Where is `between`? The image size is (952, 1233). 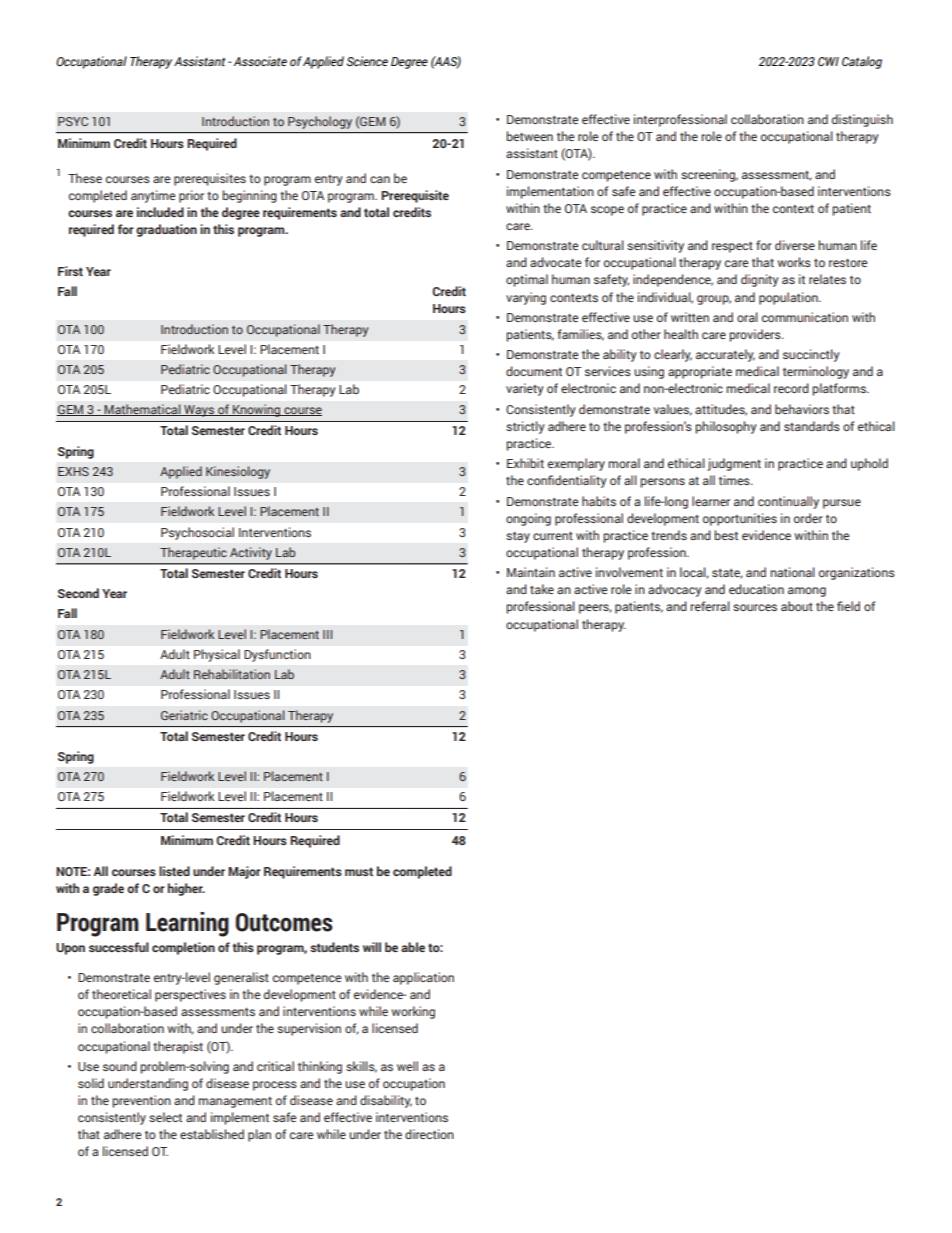
between is located at coordinates (529, 136).
